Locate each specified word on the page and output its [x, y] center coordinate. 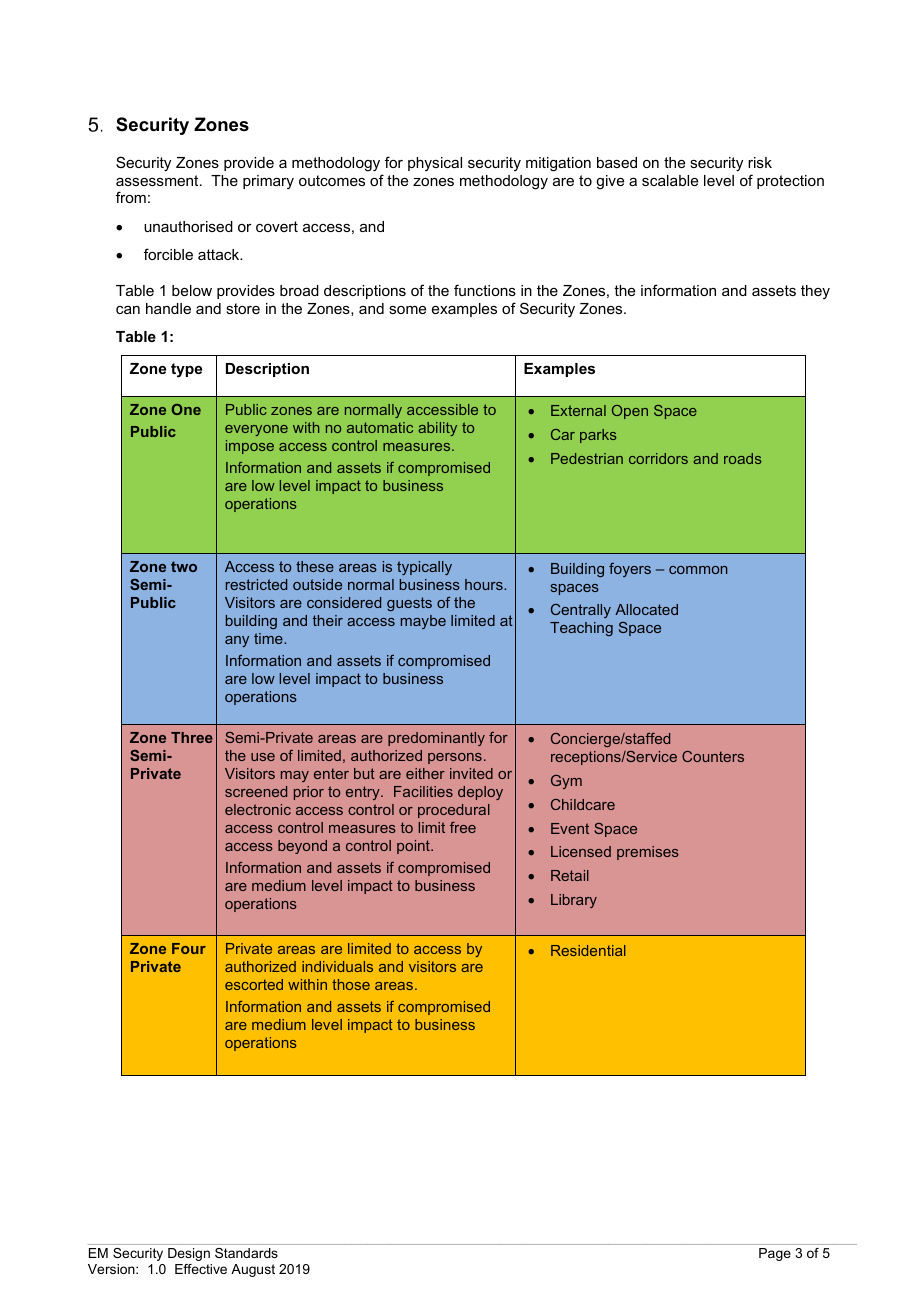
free [463, 827]
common [698, 570]
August [253, 1270]
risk [760, 162]
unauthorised [188, 226]
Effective [201, 1269]
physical [435, 164]
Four [189, 948]
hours [485, 584]
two [184, 566]
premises [648, 853]
